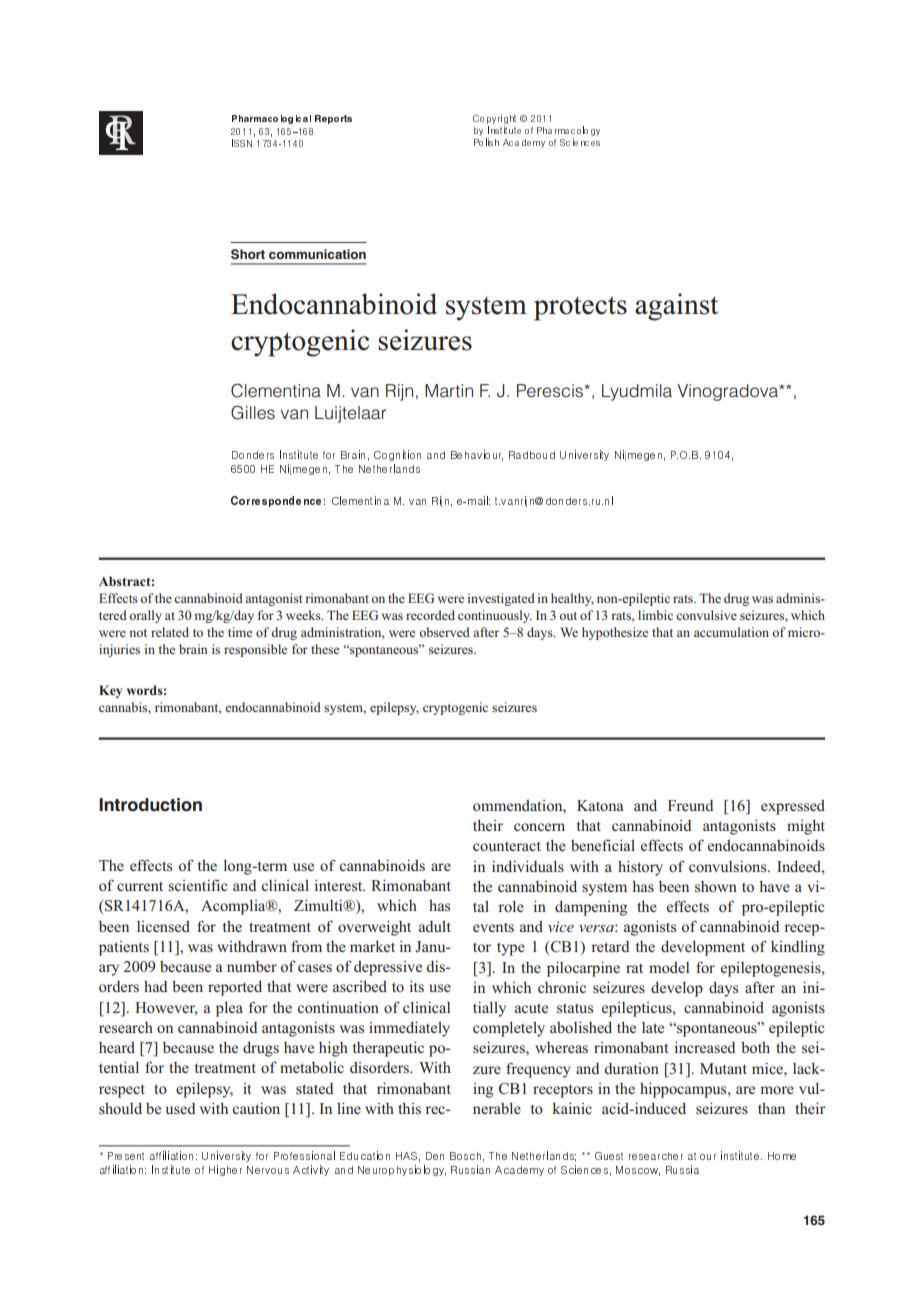 The height and width of the document is (1308, 924). What do you see at coordinates (409, 1108) in the document?
I see `this` at bounding box center [409, 1108].
